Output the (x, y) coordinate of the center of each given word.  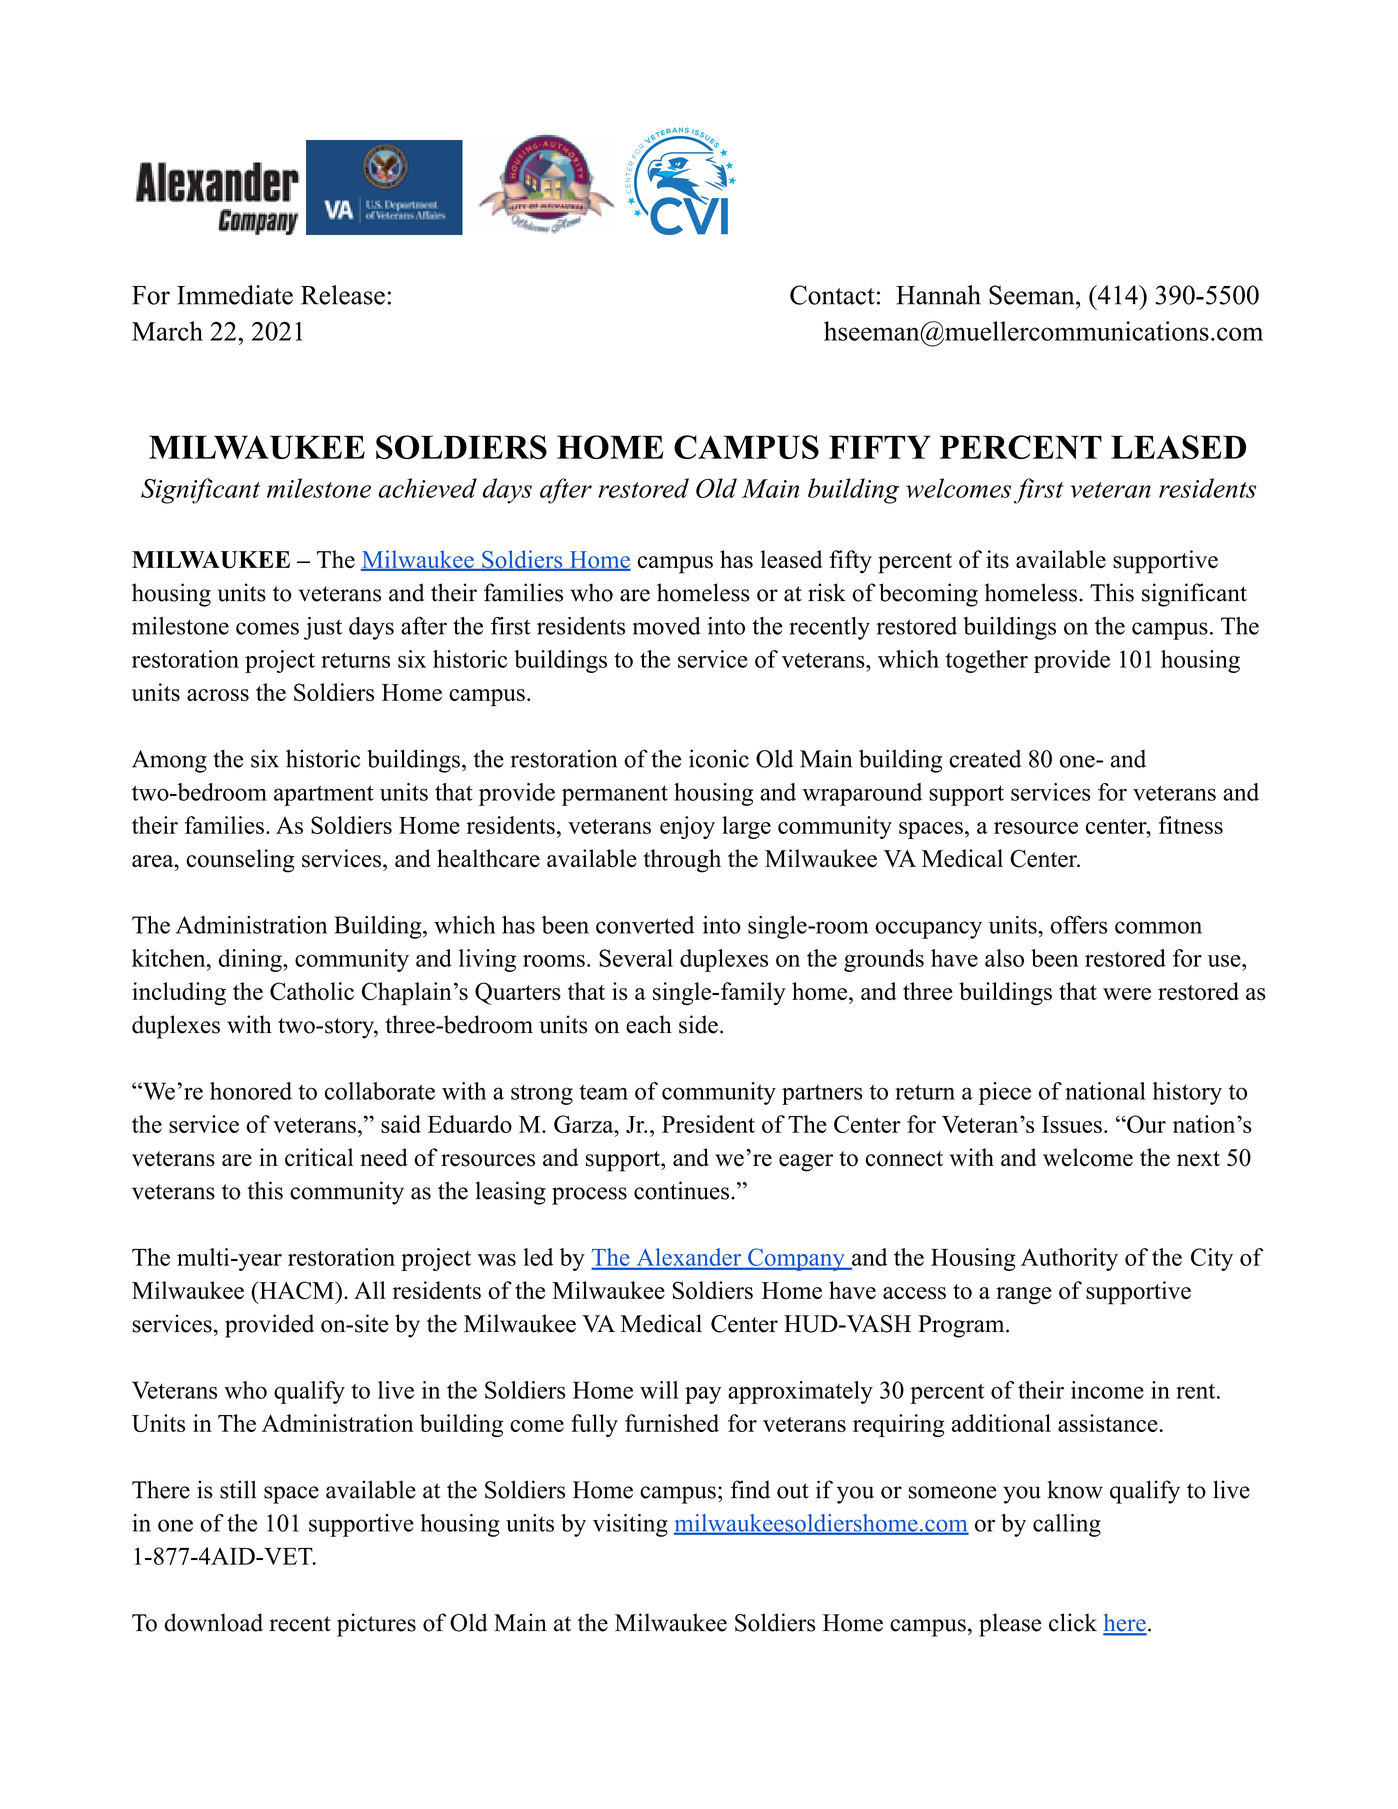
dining (251, 960)
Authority (1069, 1259)
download (213, 1622)
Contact (832, 295)
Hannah (938, 295)
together (987, 661)
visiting (630, 1525)
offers (1079, 925)
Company (796, 1259)
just (323, 628)
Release (343, 295)
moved (667, 626)
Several (636, 958)
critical (319, 1157)
